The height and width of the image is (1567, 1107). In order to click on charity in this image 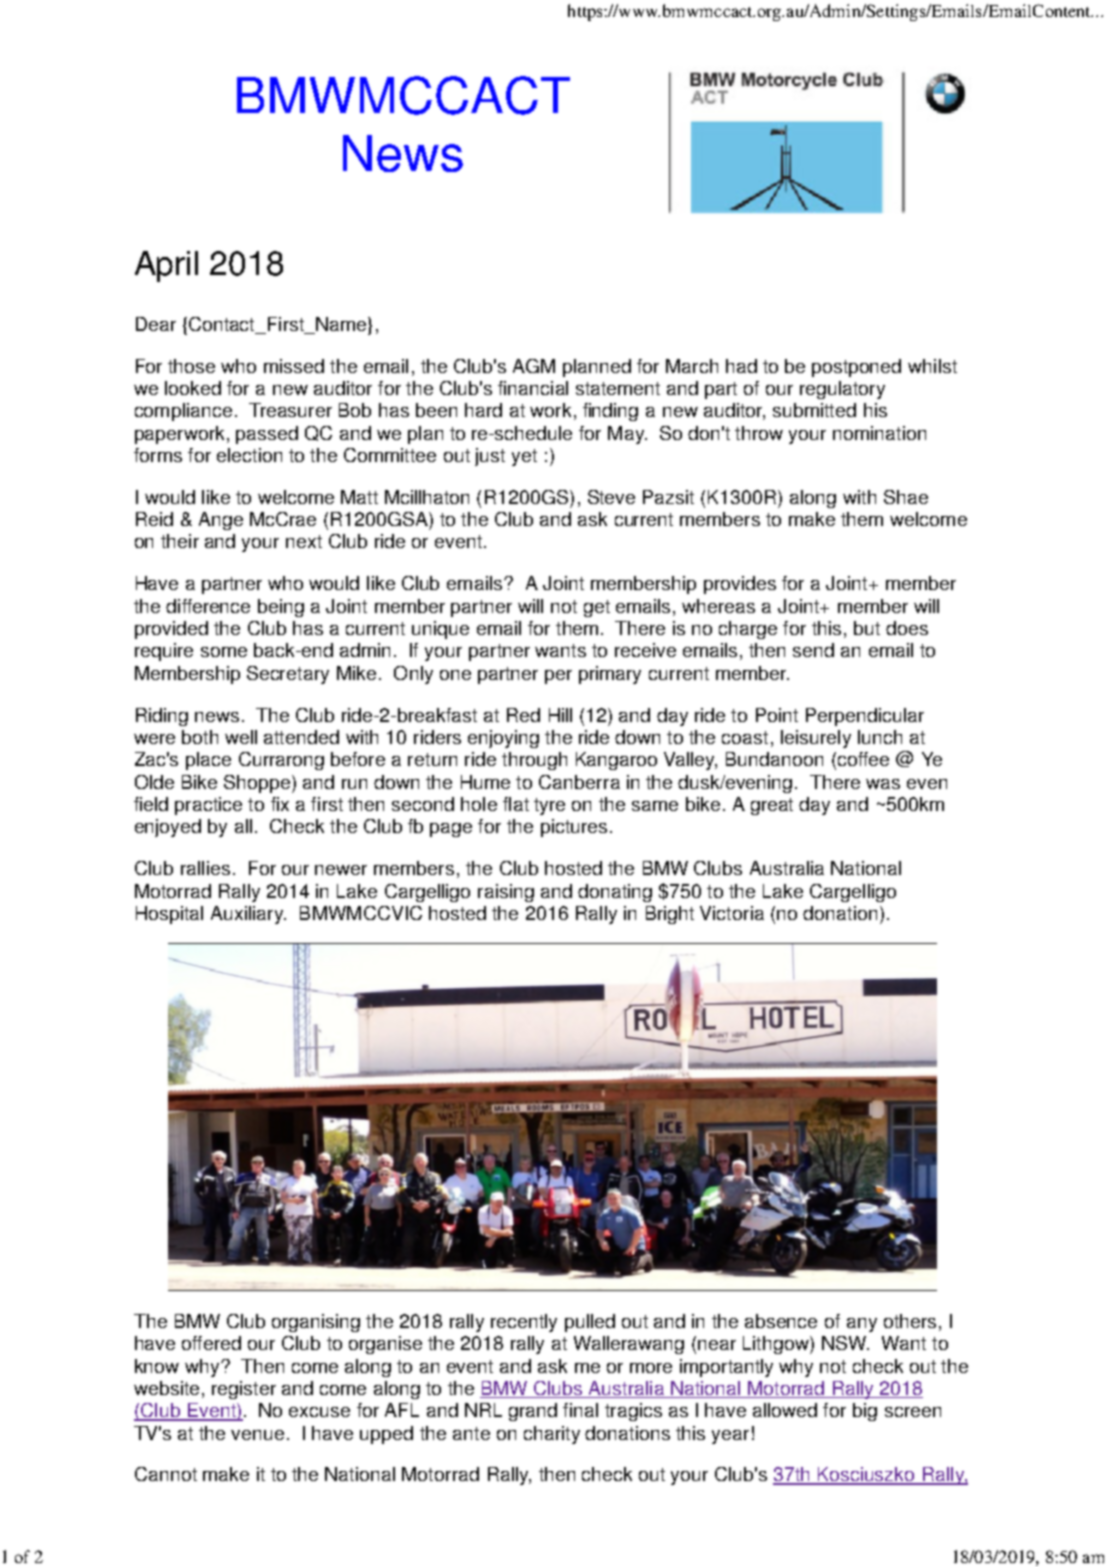, I will do `click(552, 1435)`.
